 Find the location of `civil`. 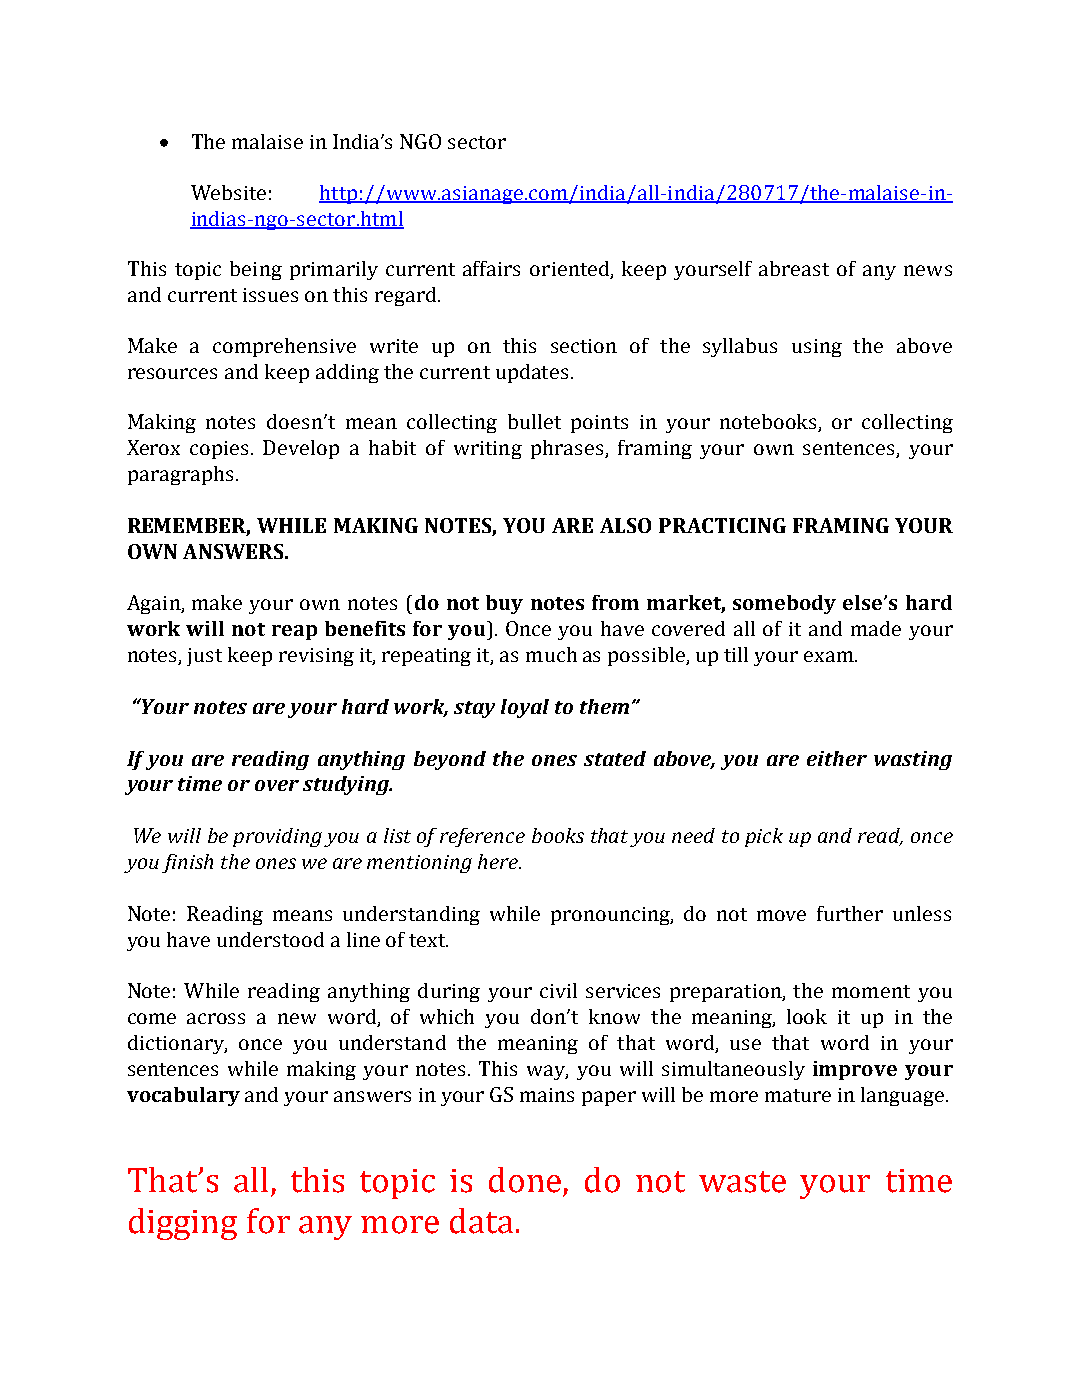

civil is located at coordinates (558, 990).
